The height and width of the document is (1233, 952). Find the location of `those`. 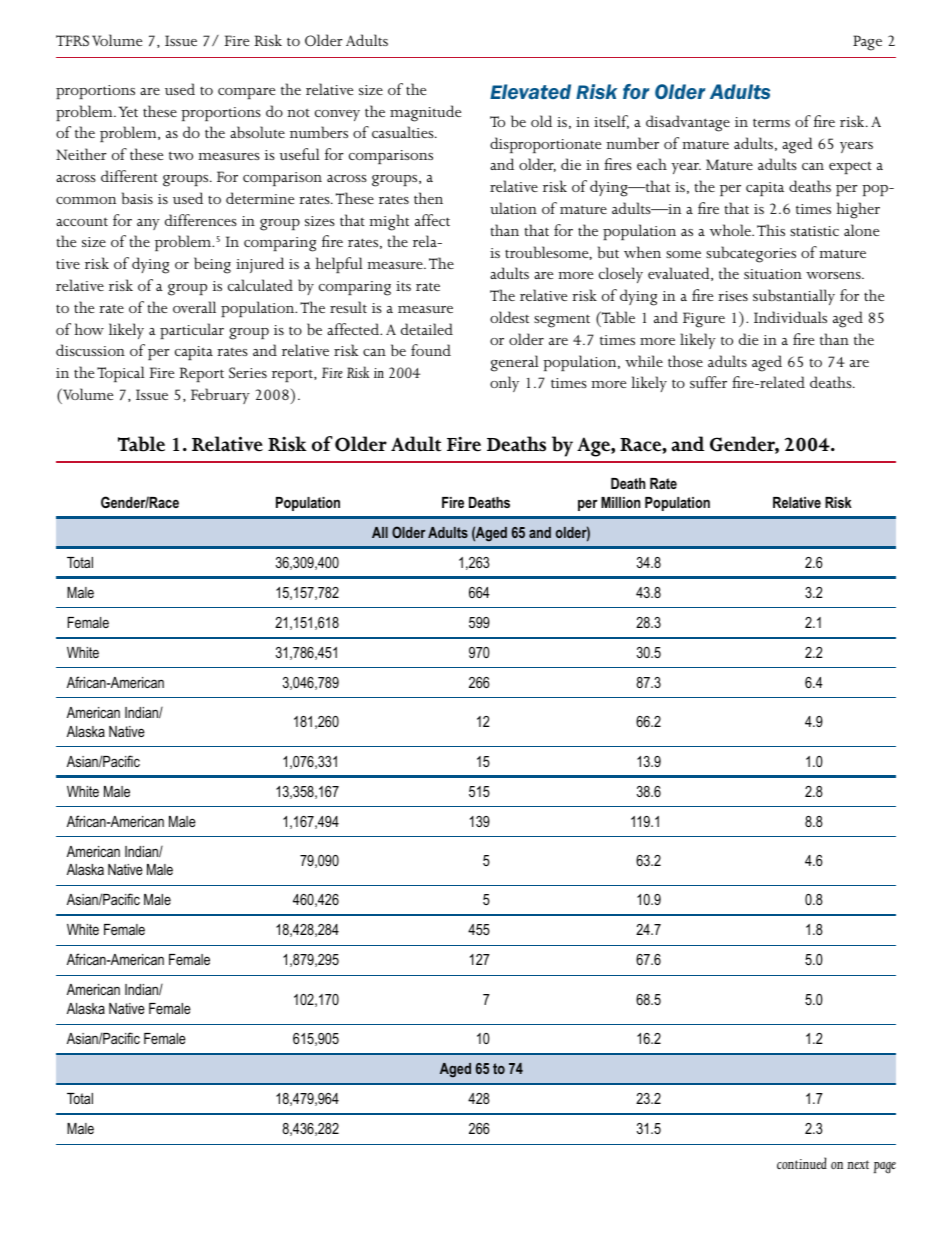

those is located at coordinates (685, 361).
